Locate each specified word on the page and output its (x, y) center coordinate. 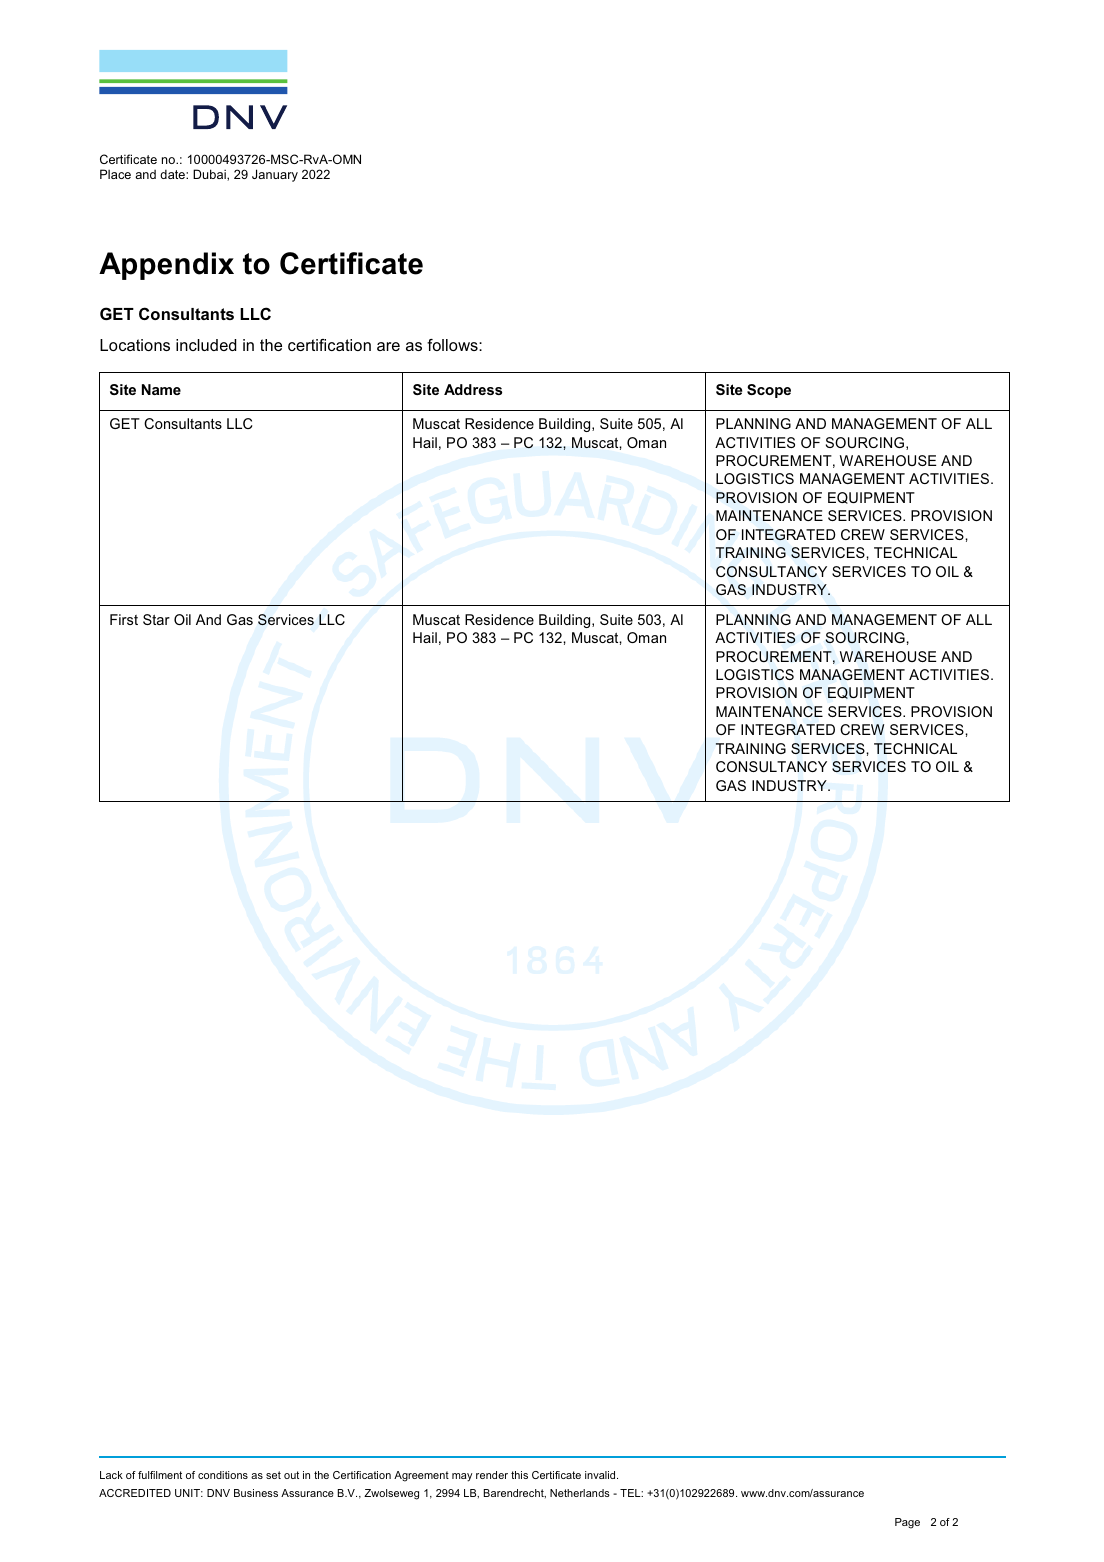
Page (907, 1523)
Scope (769, 391)
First (124, 619)
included (206, 345)
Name (161, 389)
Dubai (210, 175)
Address (473, 389)
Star (156, 619)
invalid (601, 1475)
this (519, 1475)
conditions (223, 1475)
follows (453, 345)
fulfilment (160, 1475)
